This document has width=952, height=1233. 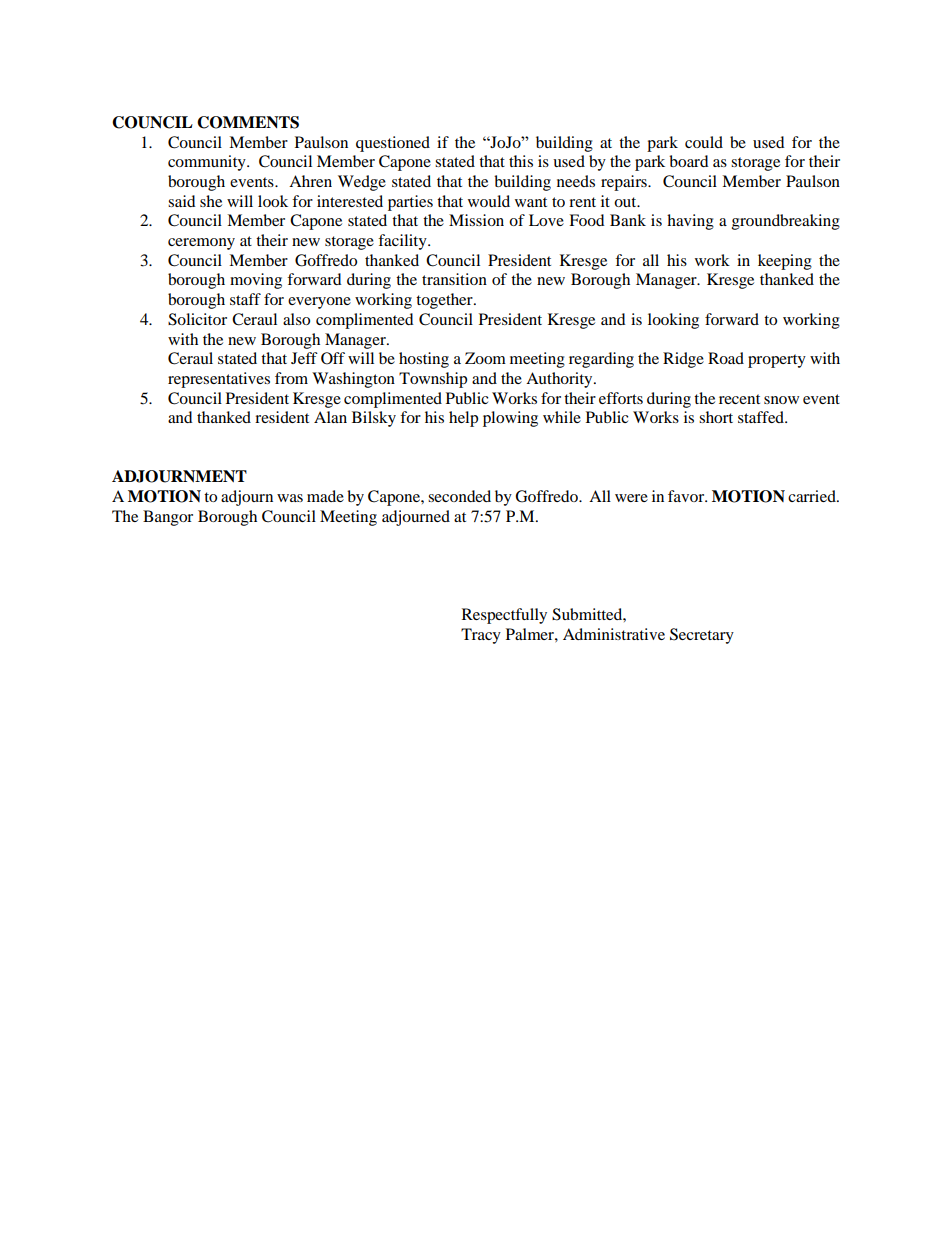 I want to click on representatives, so click(x=219, y=380).
